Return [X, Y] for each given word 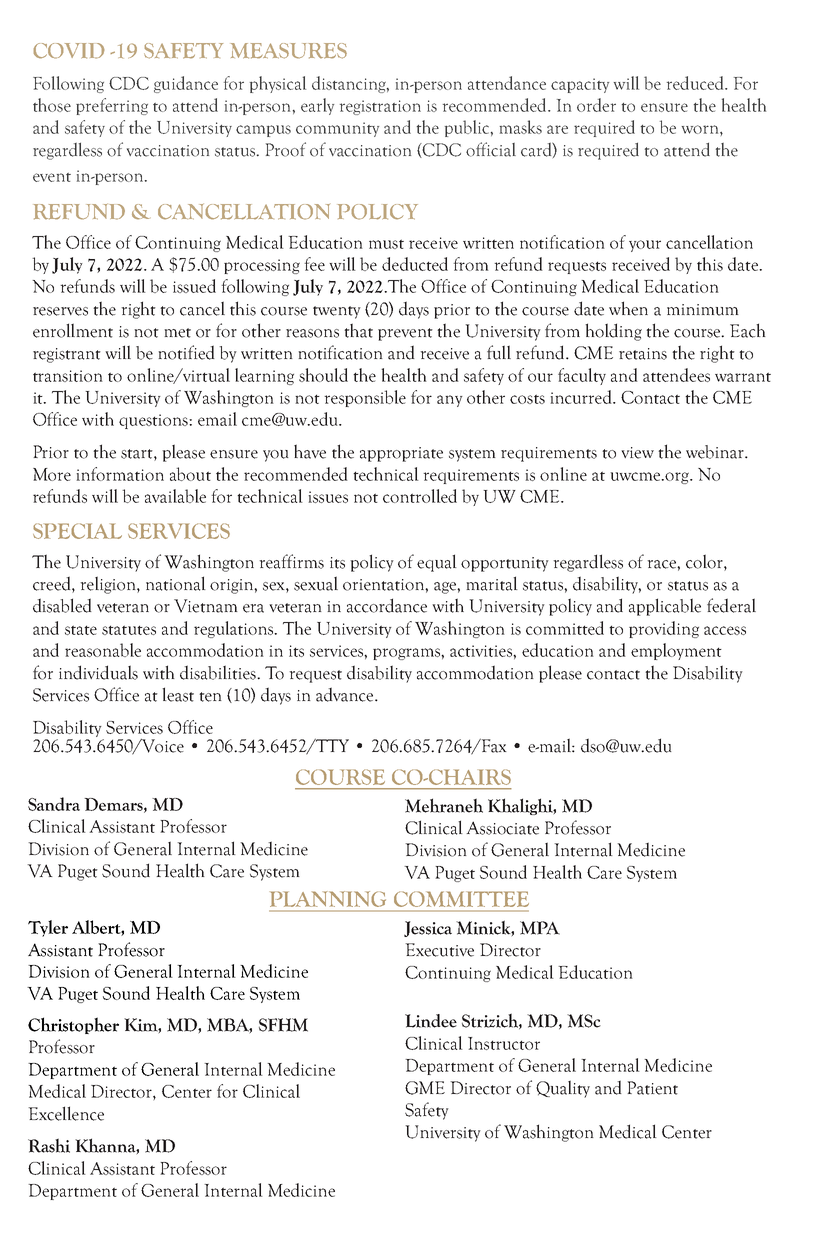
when [628, 308]
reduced [696, 83]
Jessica [428, 929]
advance [346, 694]
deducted [415, 264]
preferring [112, 106]
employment [676, 651]
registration [380, 107]
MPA [540, 928]
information [120, 474]
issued [194, 286]
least [178, 694]
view [637, 453]
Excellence [66, 1113]
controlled [420, 496]
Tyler [48, 928]
